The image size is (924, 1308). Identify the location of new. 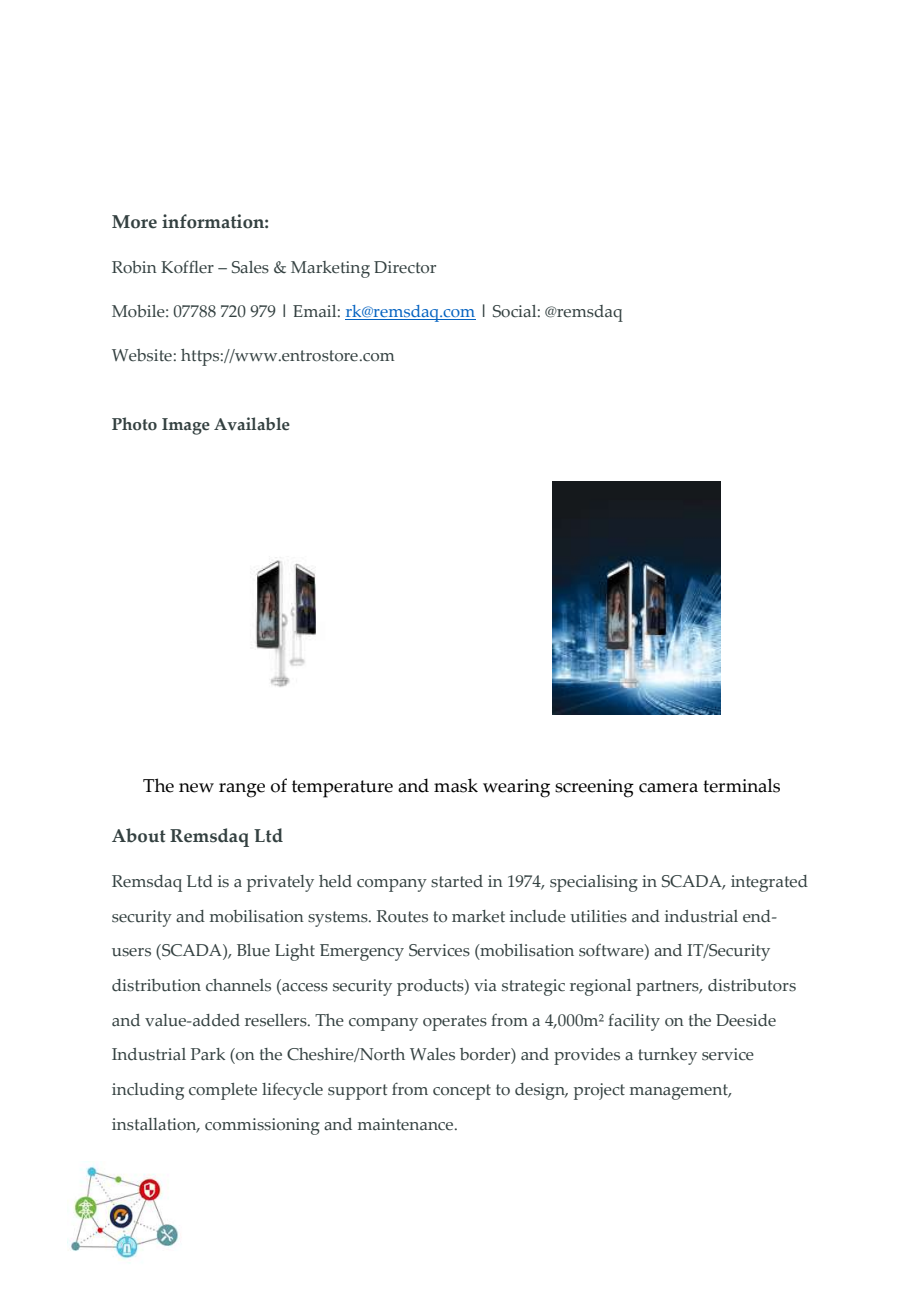
(196, 788).
